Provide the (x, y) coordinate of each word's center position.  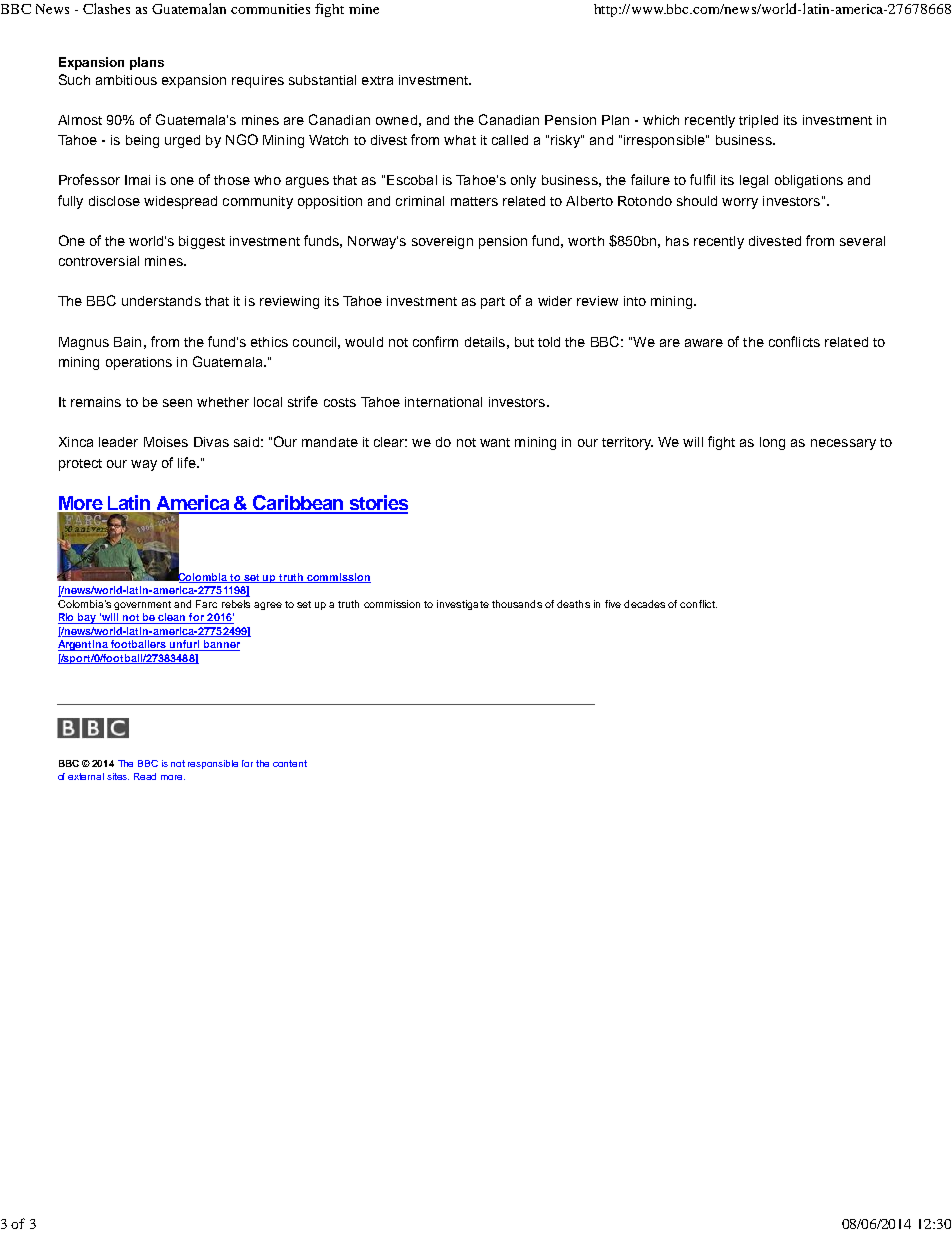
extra (377, 80)
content (290, 763)
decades (644, 604)
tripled (758, 121)
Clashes (106, 8)
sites (118, 776)
